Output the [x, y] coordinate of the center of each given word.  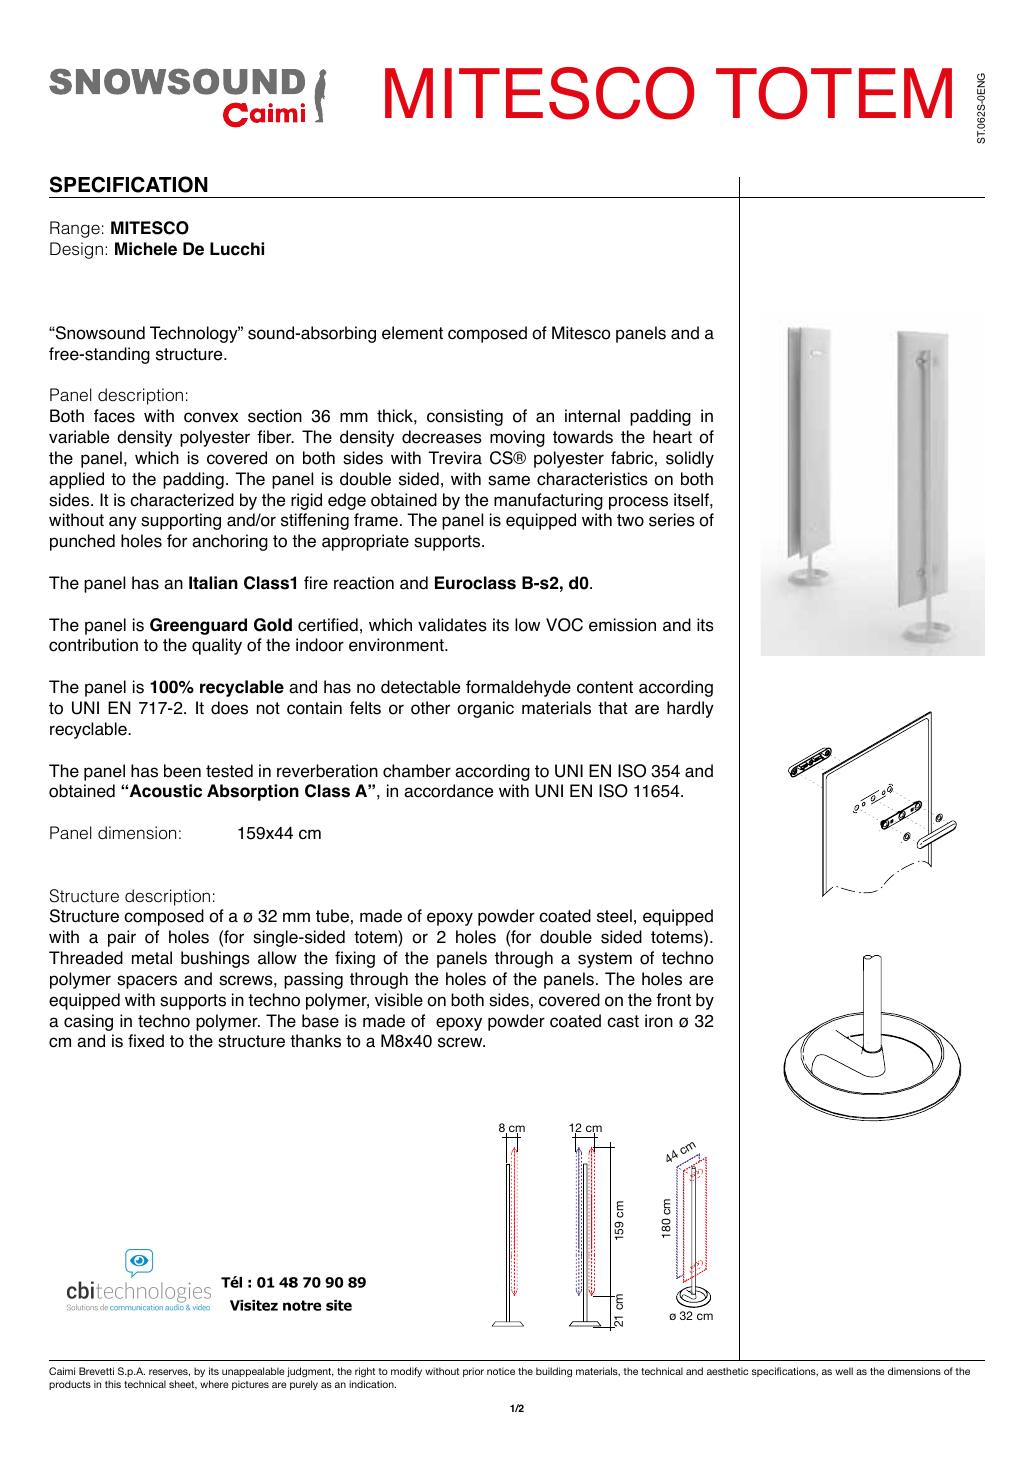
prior [473, 1372]
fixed [146, 1041]
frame [376, 520]
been [182, 771]
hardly [690, 709]
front [673, 1000]
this [113, 1384]
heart [672, 437]
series [672, 520]
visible [399, 1000]
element [412, 333]
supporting [181, 521]
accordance [448, 791]
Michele [146, 249]
